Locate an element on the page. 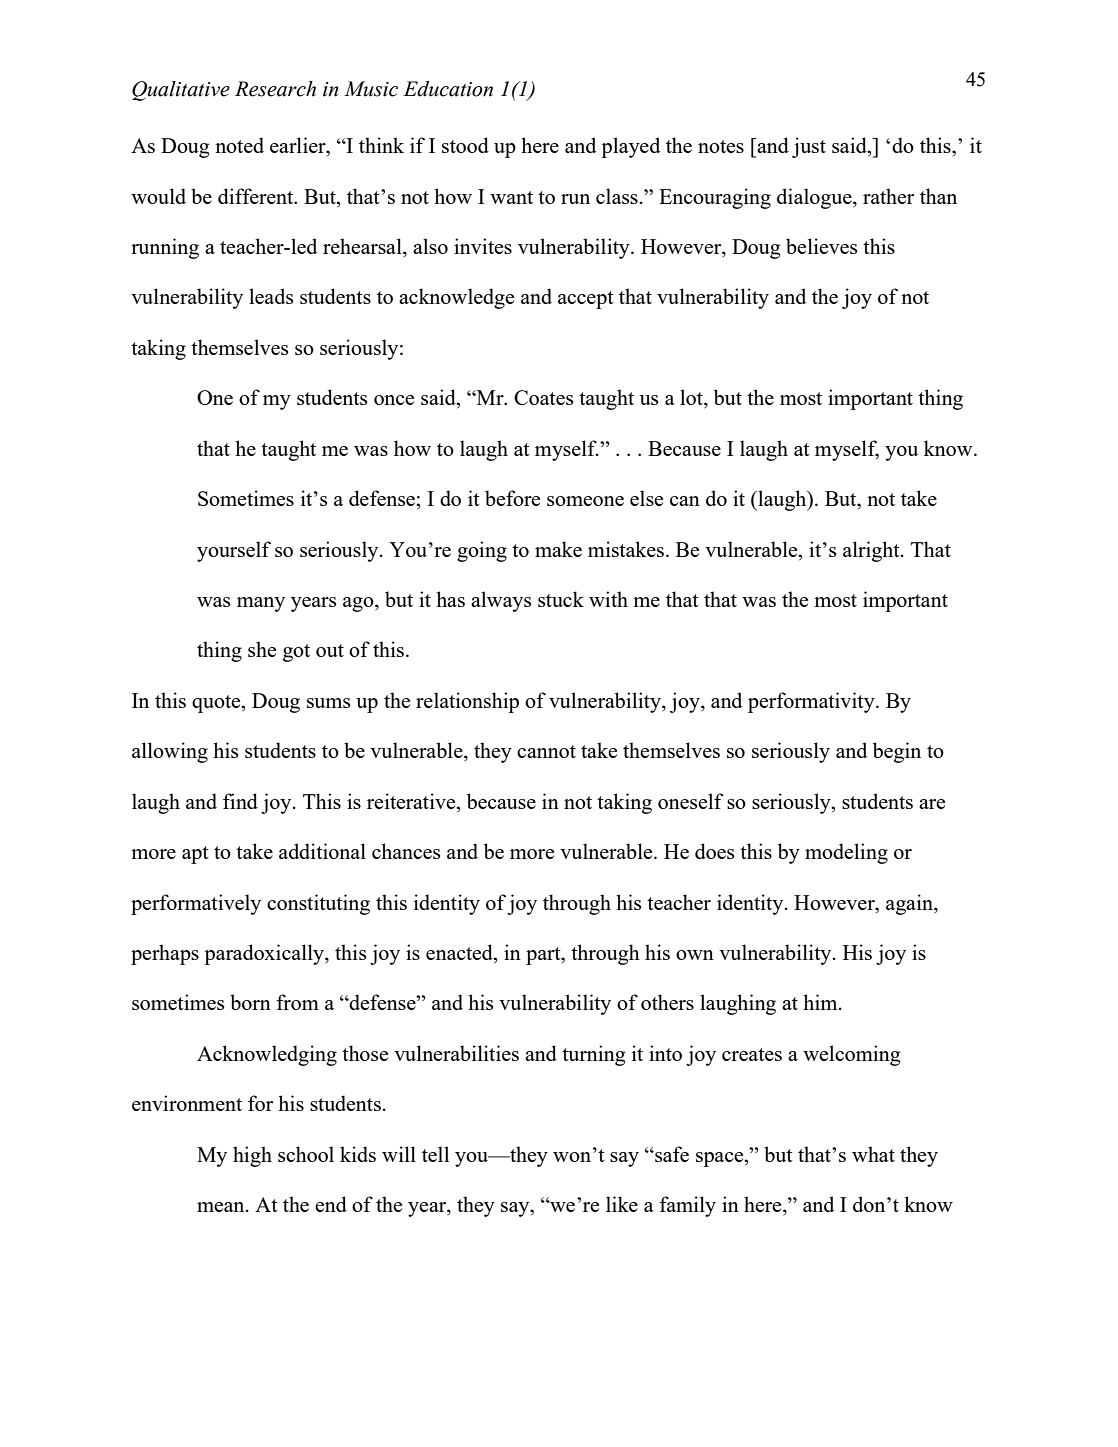 This image has height=1447, width=1118. just is located at coordinates (809, 147).
